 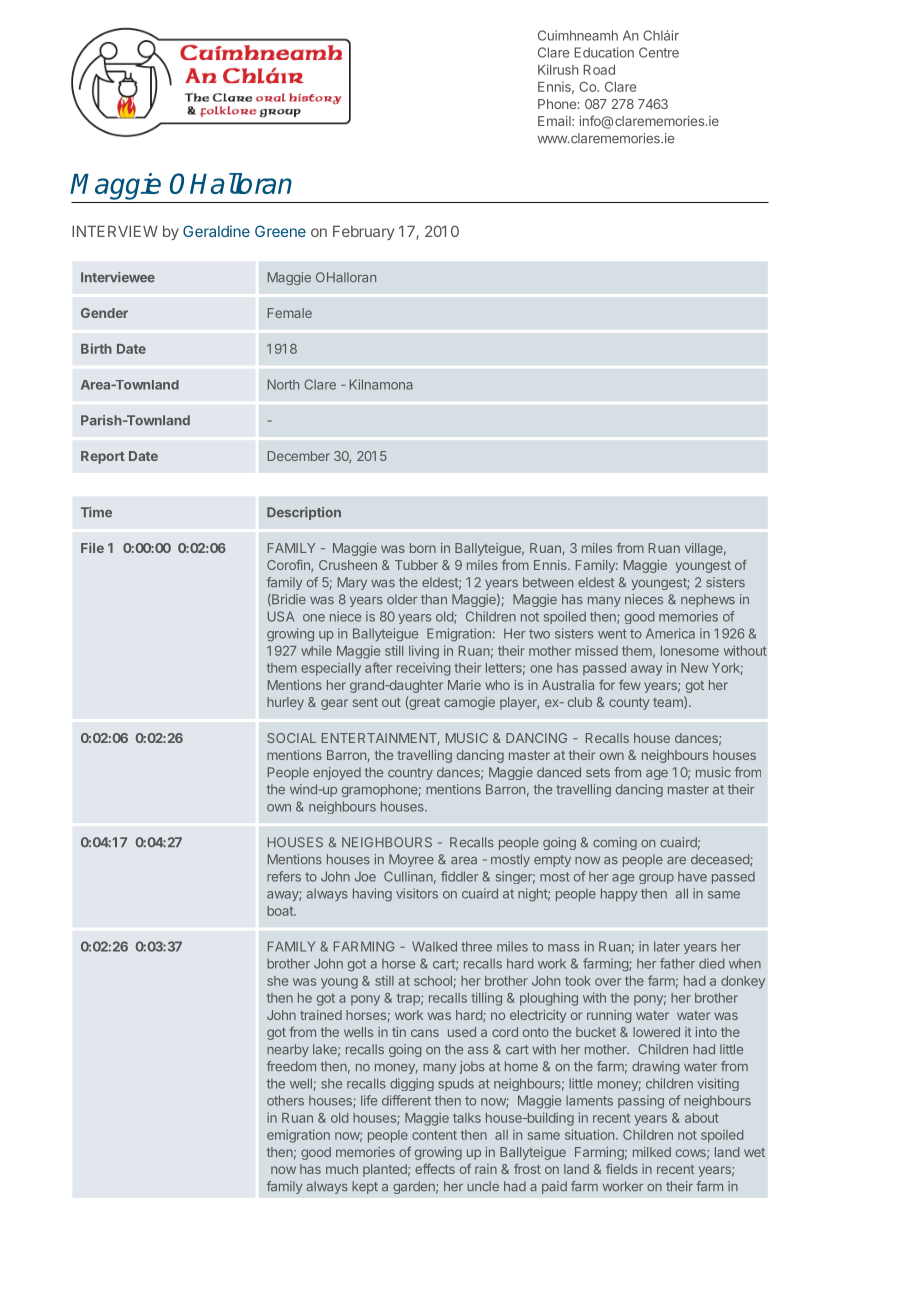 What do you see at coordinates (435, 1168) in the screenshot?
I see `effects` at bounding box center [435, 1168].
